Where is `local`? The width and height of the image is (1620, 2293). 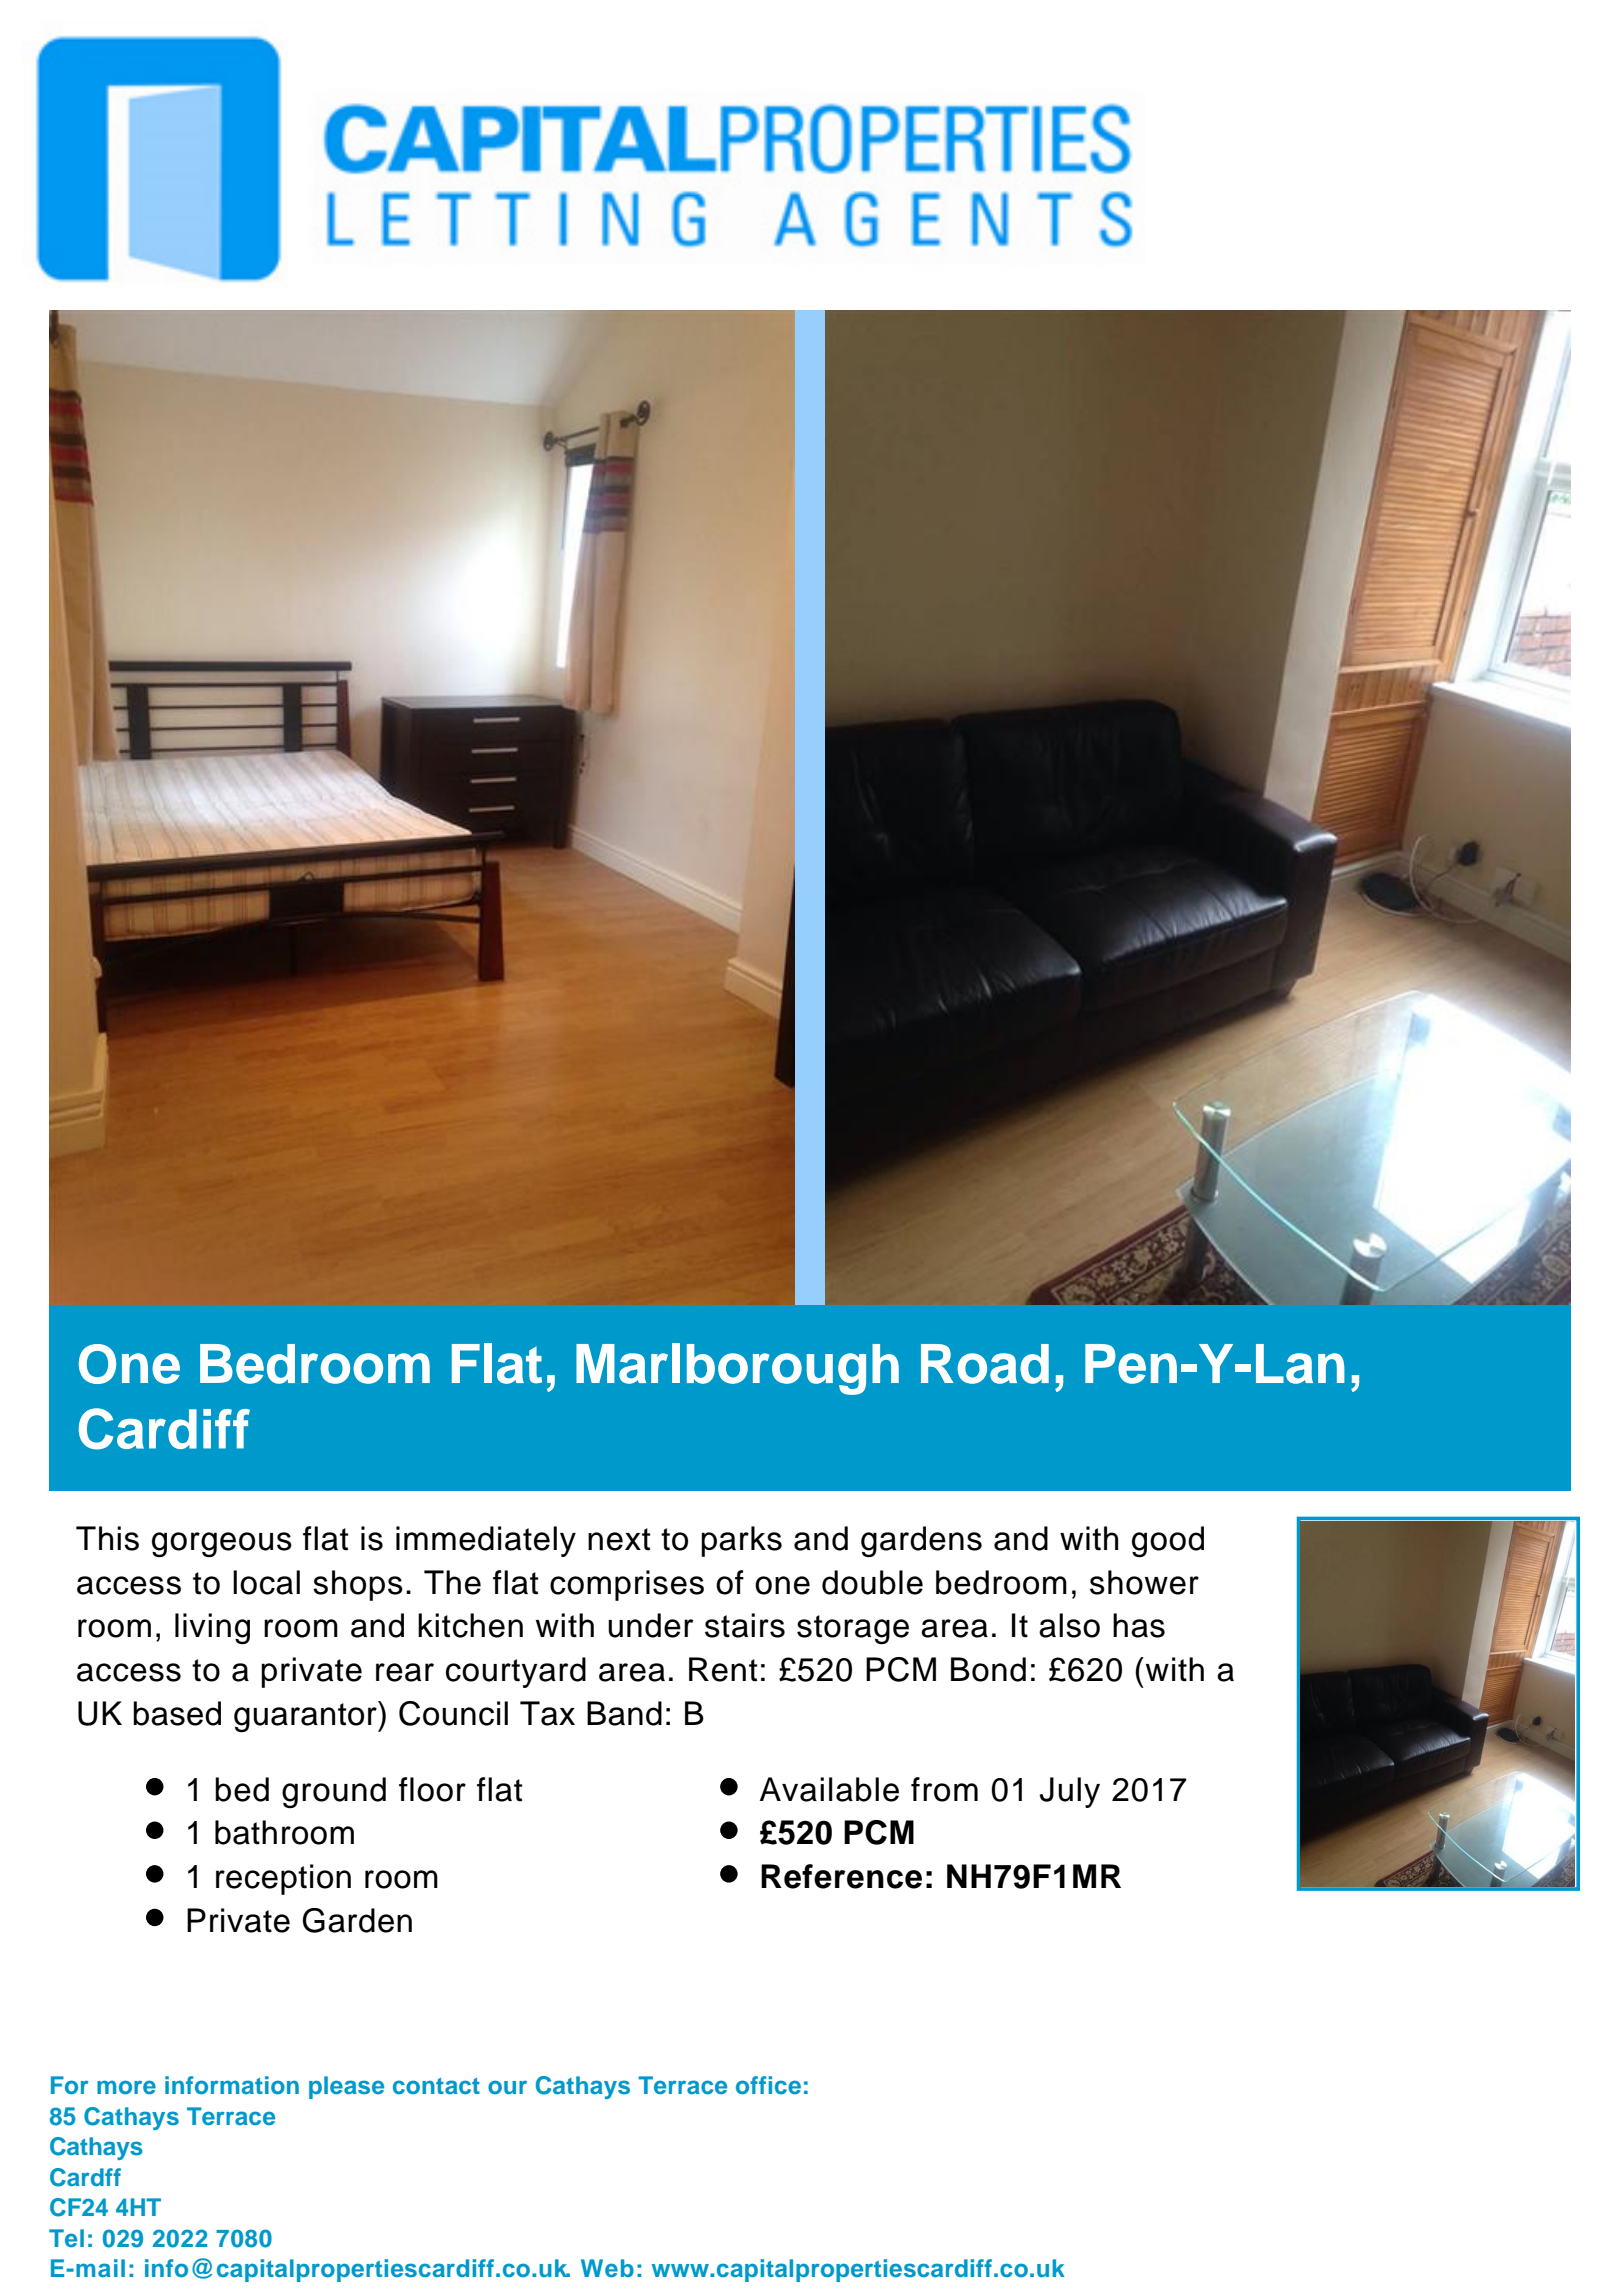
local is located at coordinates (266, 1582).
